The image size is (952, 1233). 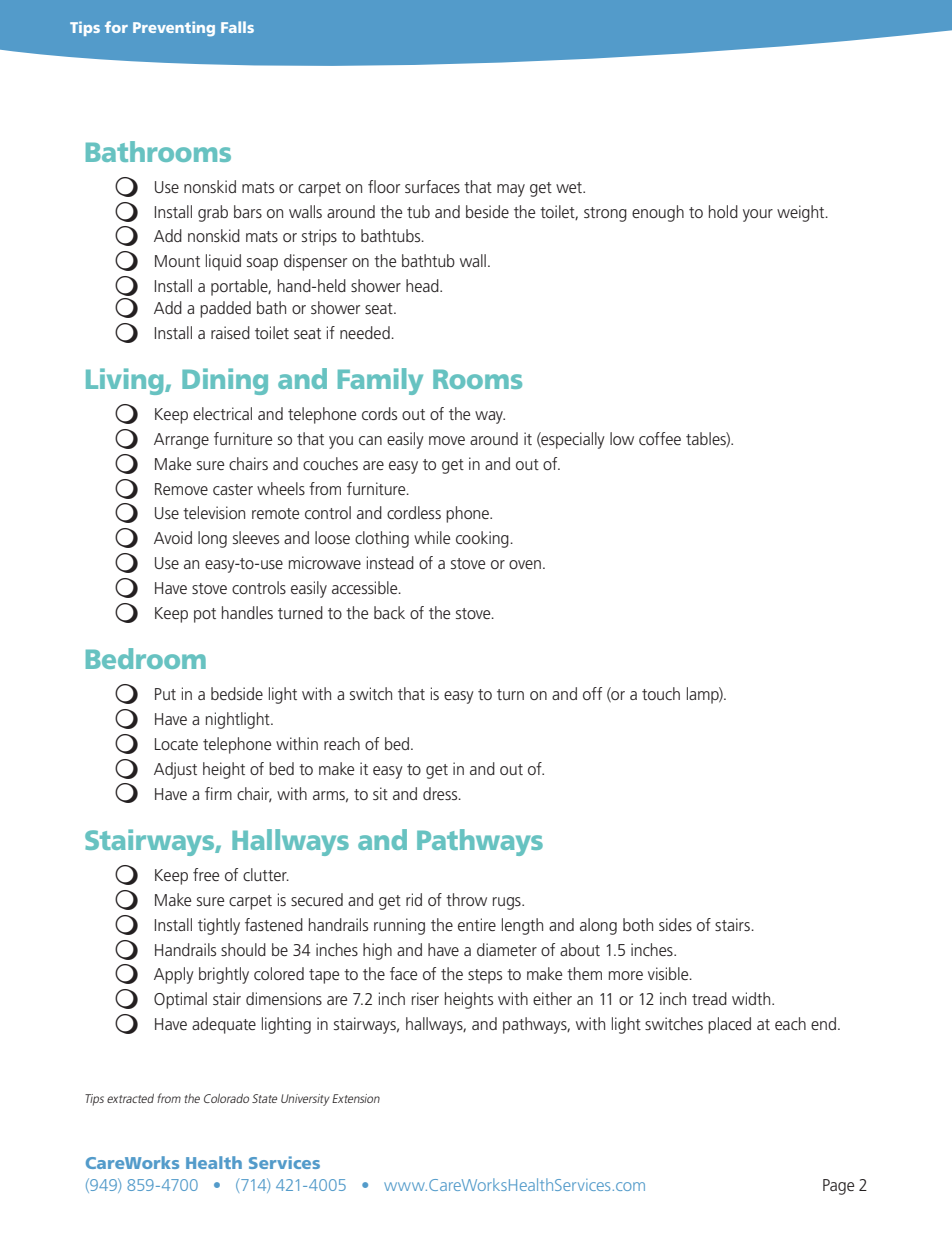 What do you see at coordinates (723, 211) in the page?
I see `hold` at bounding box center [723, 211].
